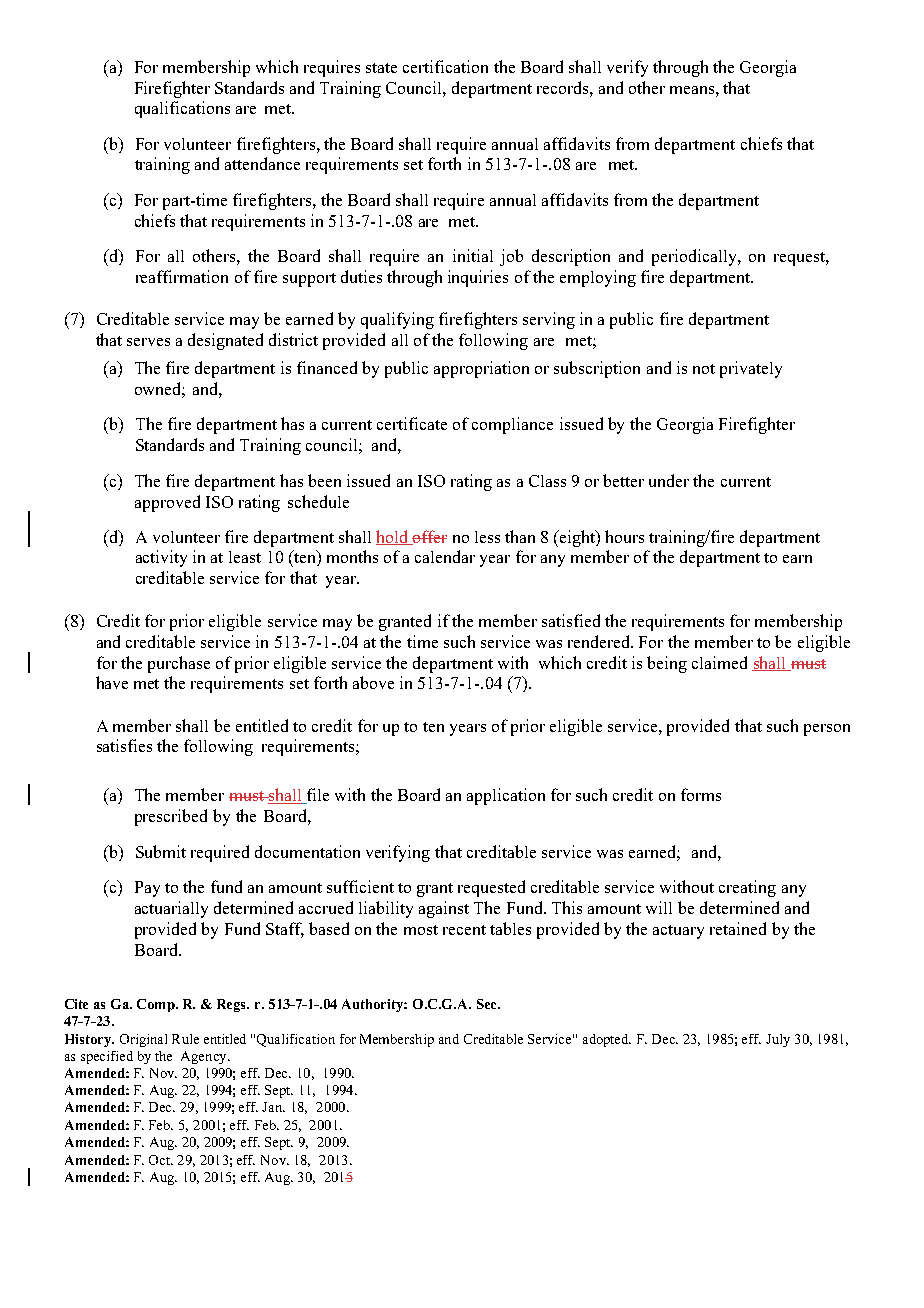  Describe the element at coordinates (262, 163) in the screenshot. I see `attendance` at that location.
